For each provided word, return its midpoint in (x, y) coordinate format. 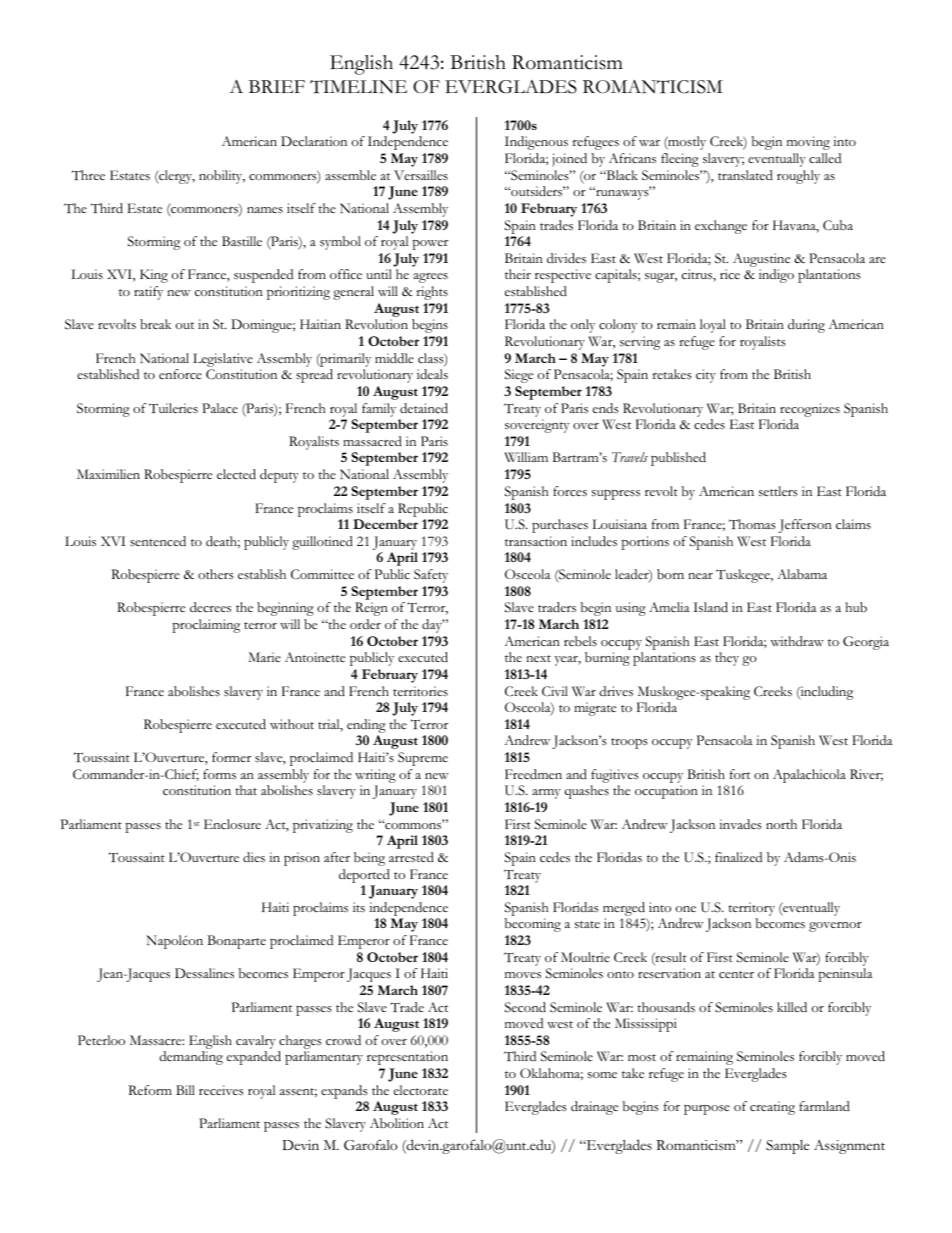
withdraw (797, 641)
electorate (421, 1090)
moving (808, 143)
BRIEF (277, 86)
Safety (431, 576)
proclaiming (206, 626)
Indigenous (536, 143)
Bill (185, 1090)
